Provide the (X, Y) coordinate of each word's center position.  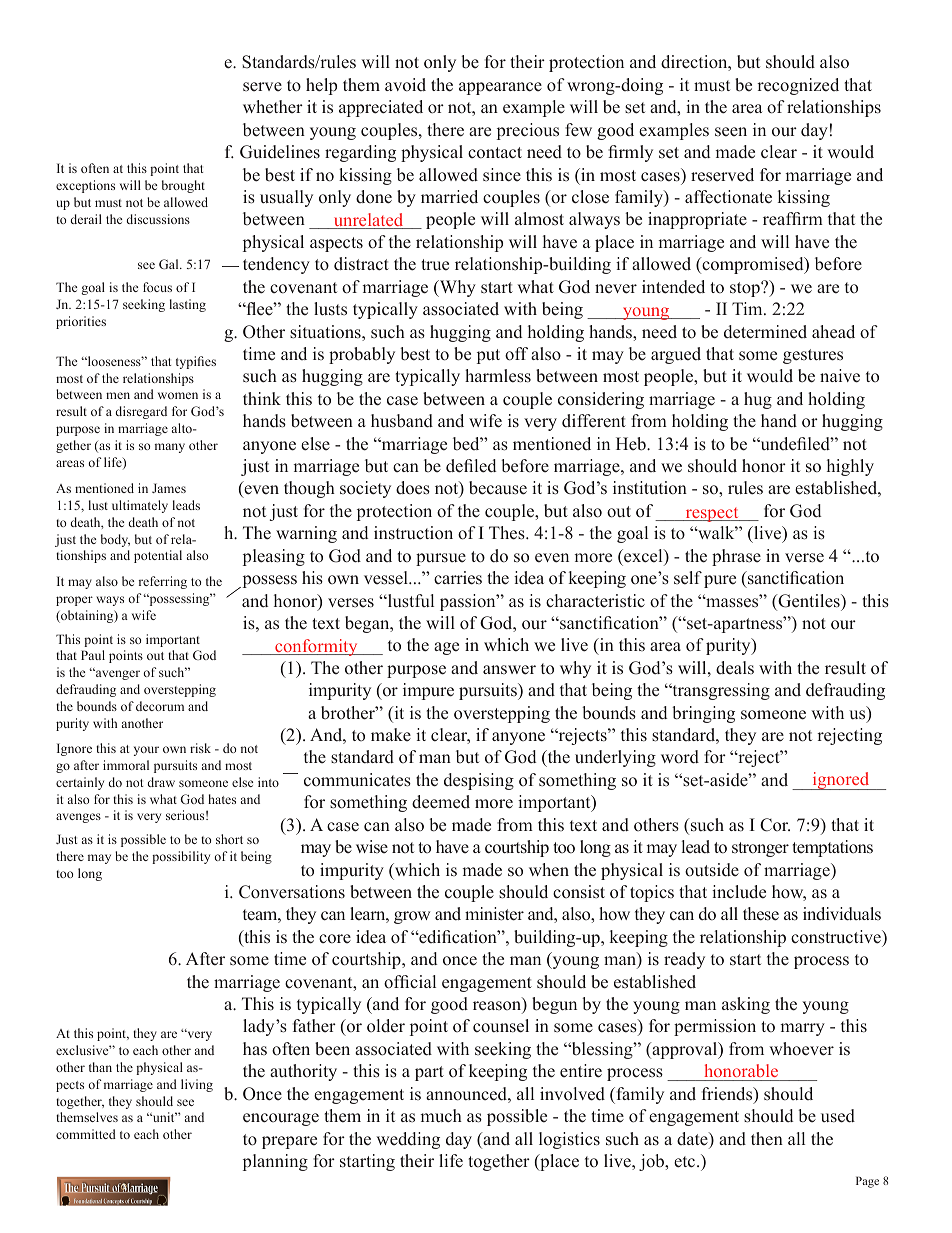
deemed (441, 802)
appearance (500, 88)
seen (731, 132)
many (170, 448)
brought (183, 186)
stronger (760, 849)
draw (161, 782)
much (441, 1116)
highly (850, 467)
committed (86, 1134)
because (498, 488)
